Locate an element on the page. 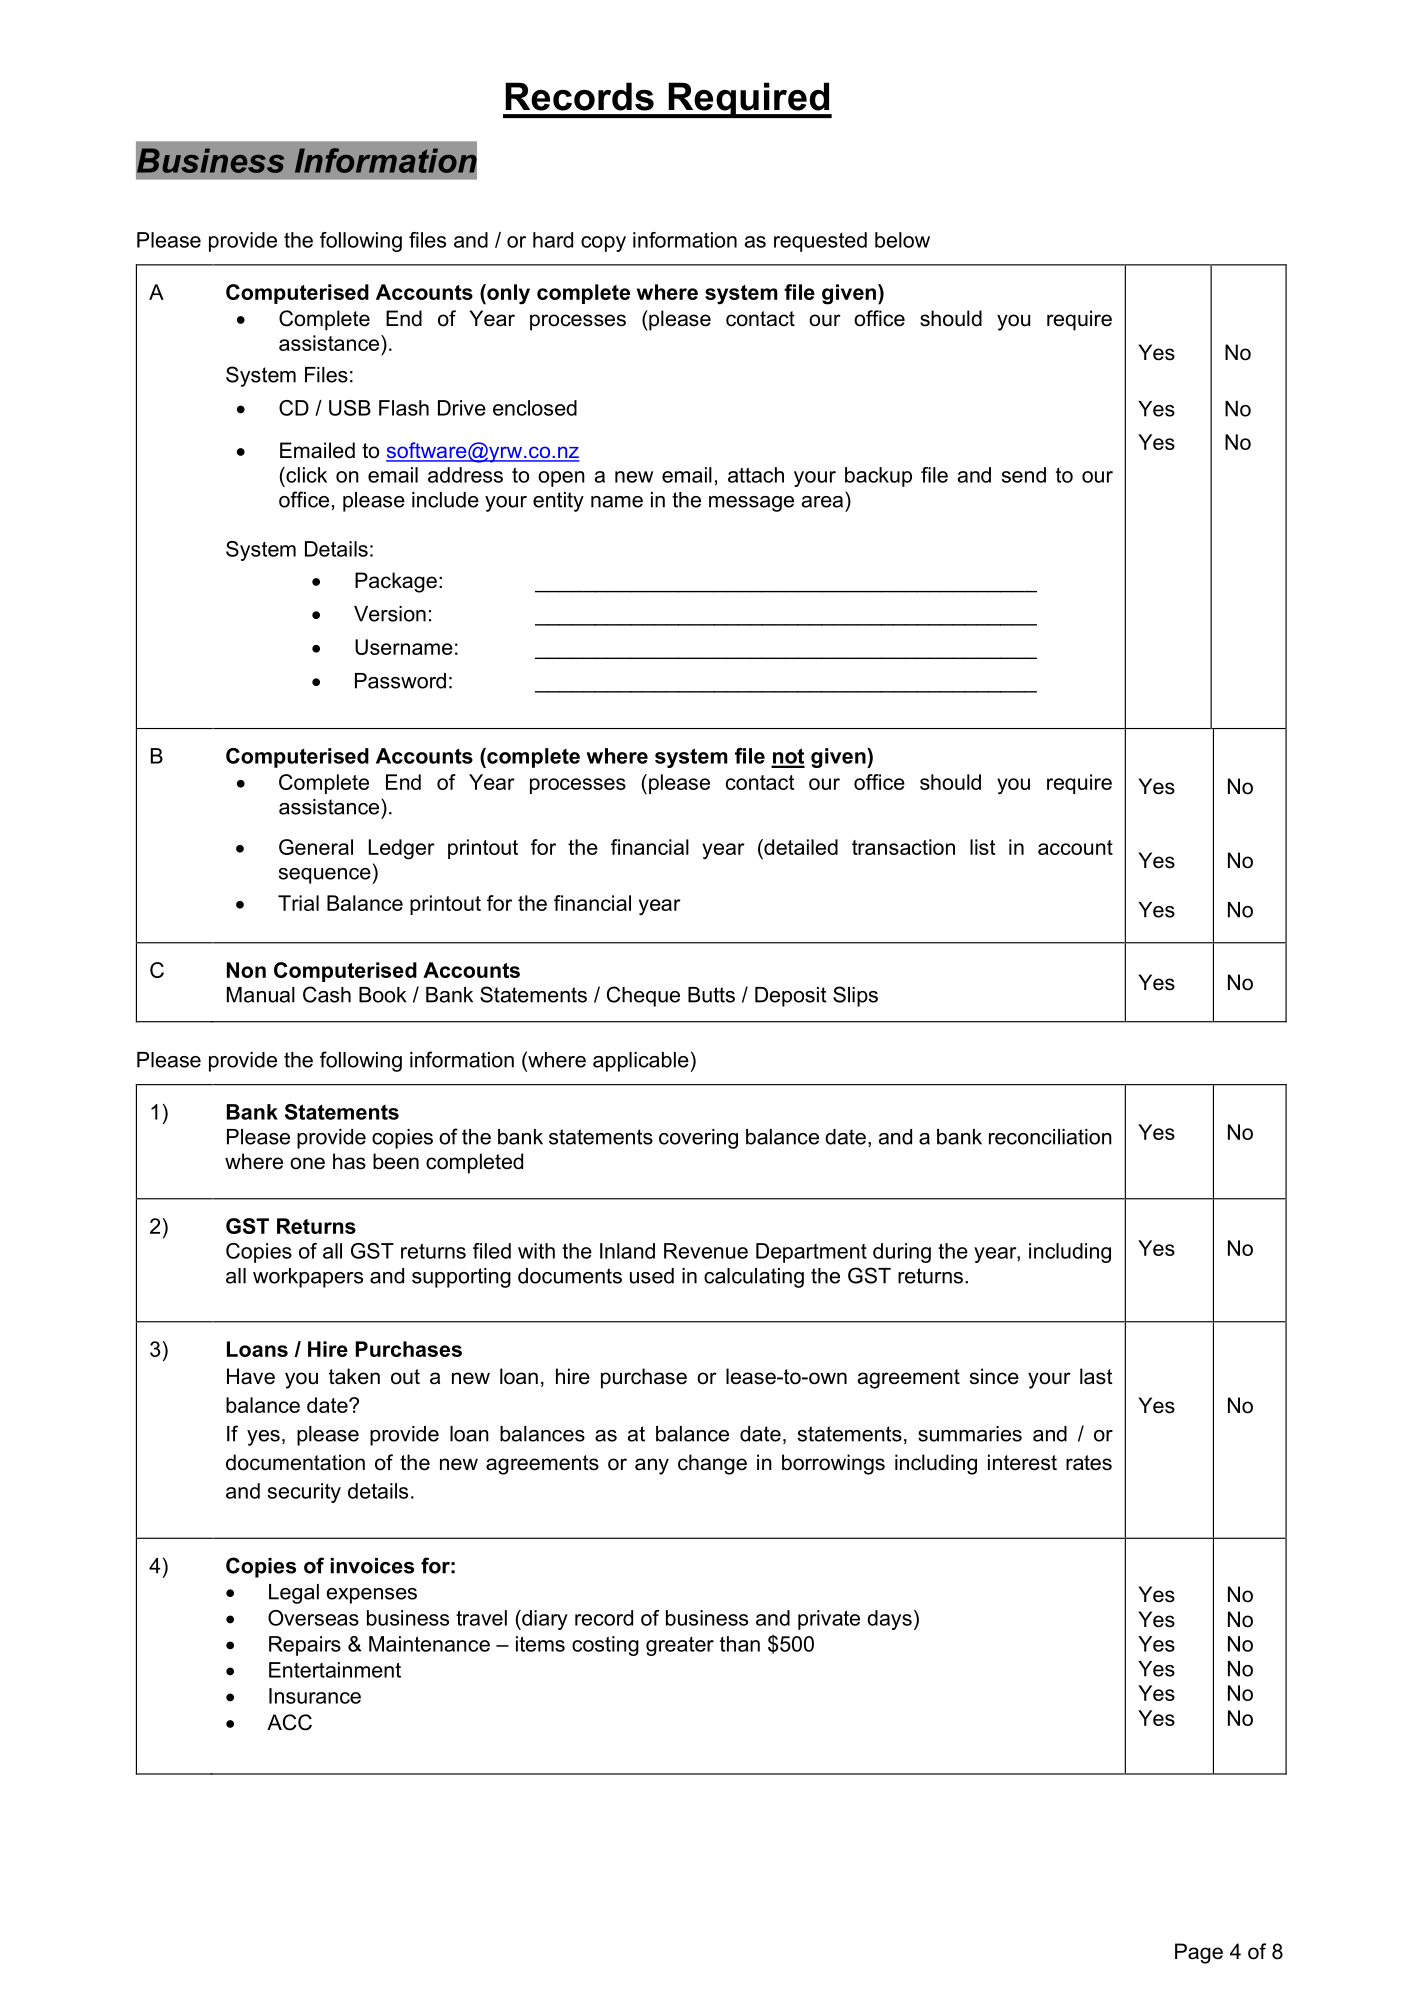 This image has height=2007, width=1418. below is located at coordinates (902, 240).
